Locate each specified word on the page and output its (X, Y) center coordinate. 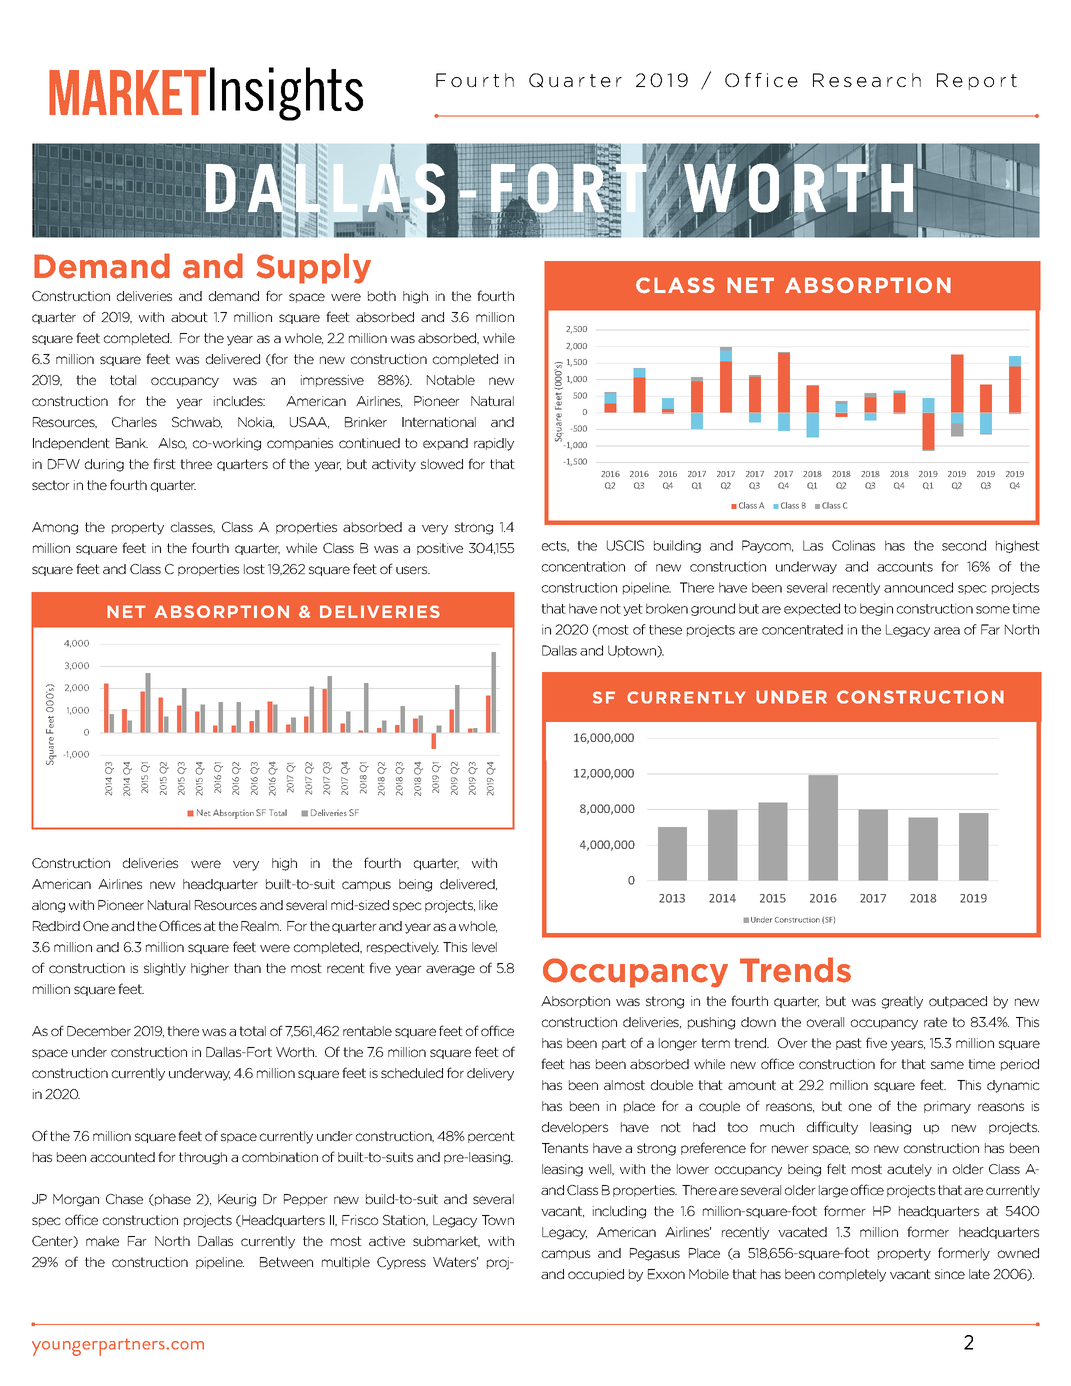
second (964, 545)
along (48, 906)
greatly (902, 1002)
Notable (451, 380)
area (947, 631)
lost (254, 569)
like (488, 905)
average (450, 970)
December (99, 1031)
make (102, 1241)
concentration (583, 566)
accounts (905, 567)
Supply (313, 268)
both (382, 296)
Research (867, 80)
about (189, 317)
